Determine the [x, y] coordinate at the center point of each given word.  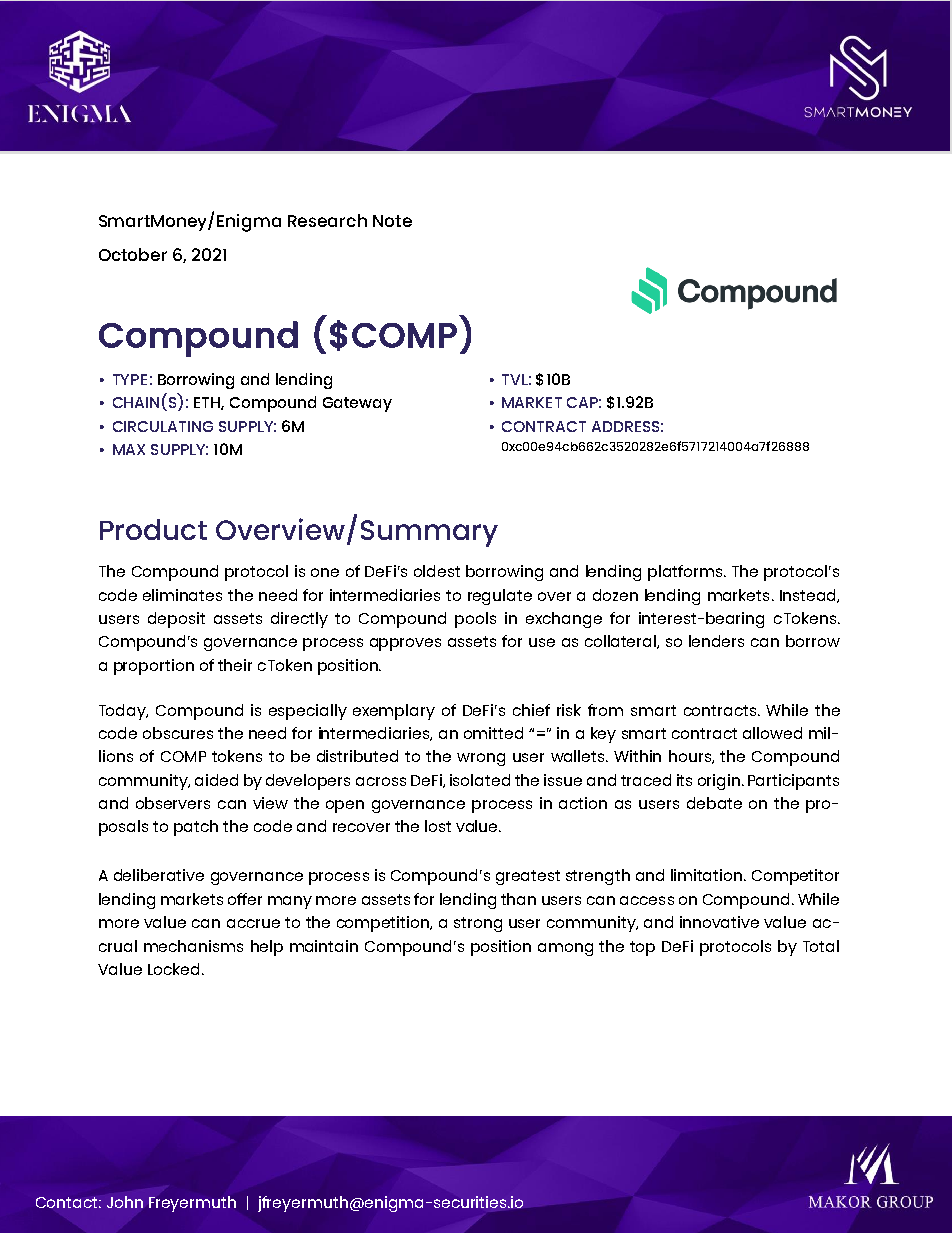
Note [392, 221]
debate [714, 803]
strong [478, 924]
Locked [173, 969]
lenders [716, 641]
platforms [686, 573]
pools [475, 620]
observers [173, 803]
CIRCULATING [163, 426]
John [125, 1202]
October [133, 254]
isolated [480, 780]
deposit [176, 620]
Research [327, 220]
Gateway [357, 404]
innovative [719, 922]
